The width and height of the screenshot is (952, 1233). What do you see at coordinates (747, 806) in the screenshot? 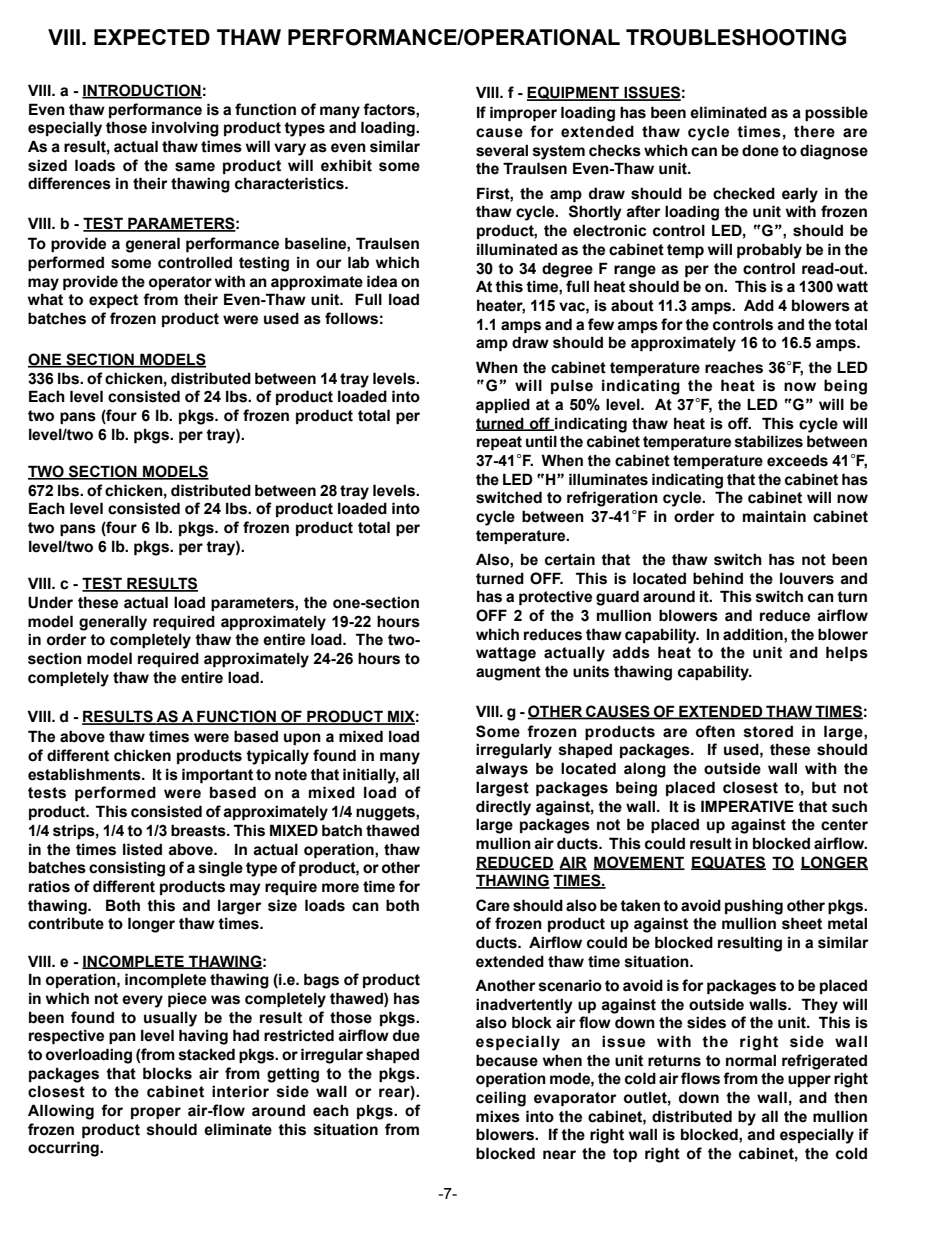
I see `IMPERATIVE` at bounding box center [747, 806].
